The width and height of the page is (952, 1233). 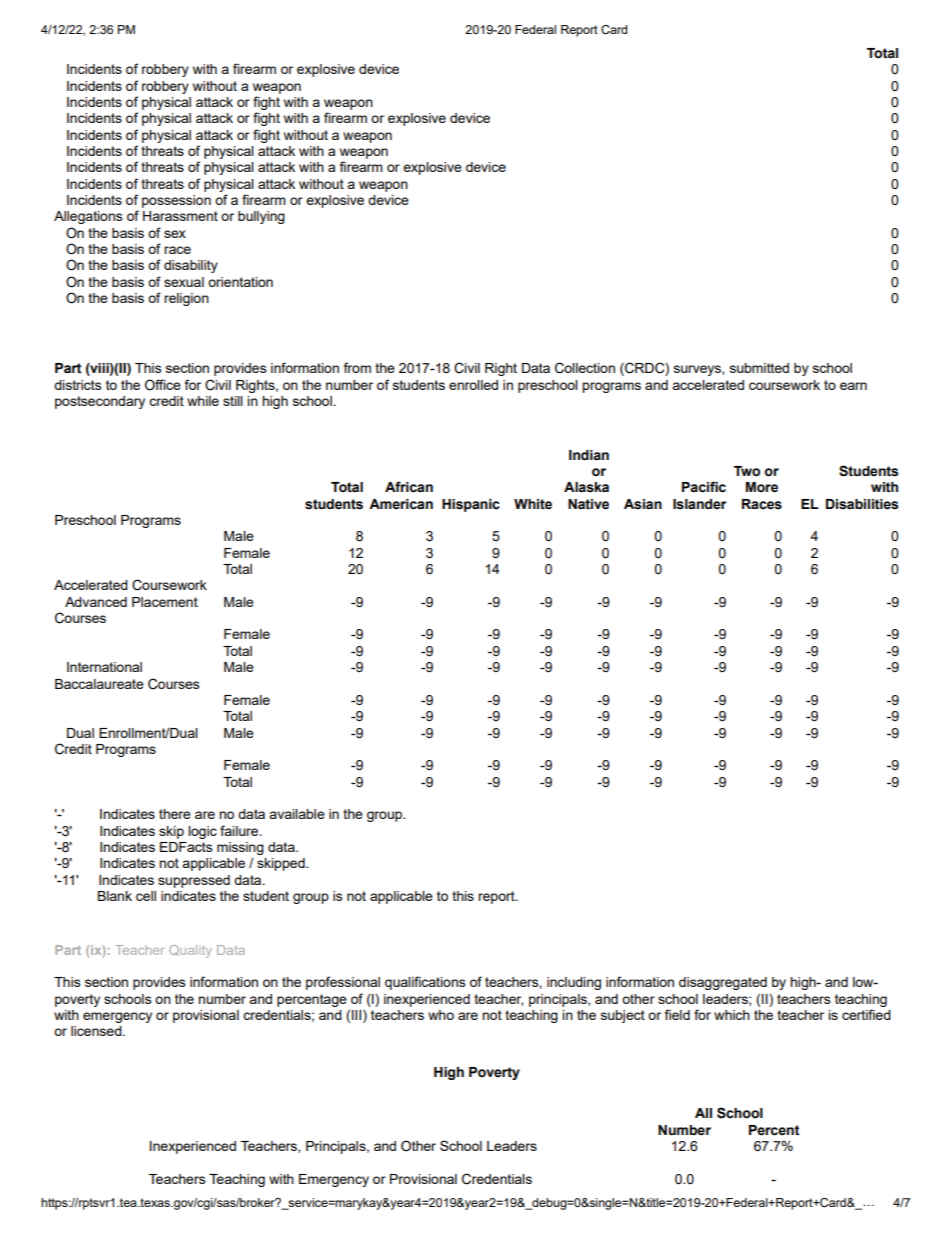 I want to click on while, so click(x=203, y=401).
